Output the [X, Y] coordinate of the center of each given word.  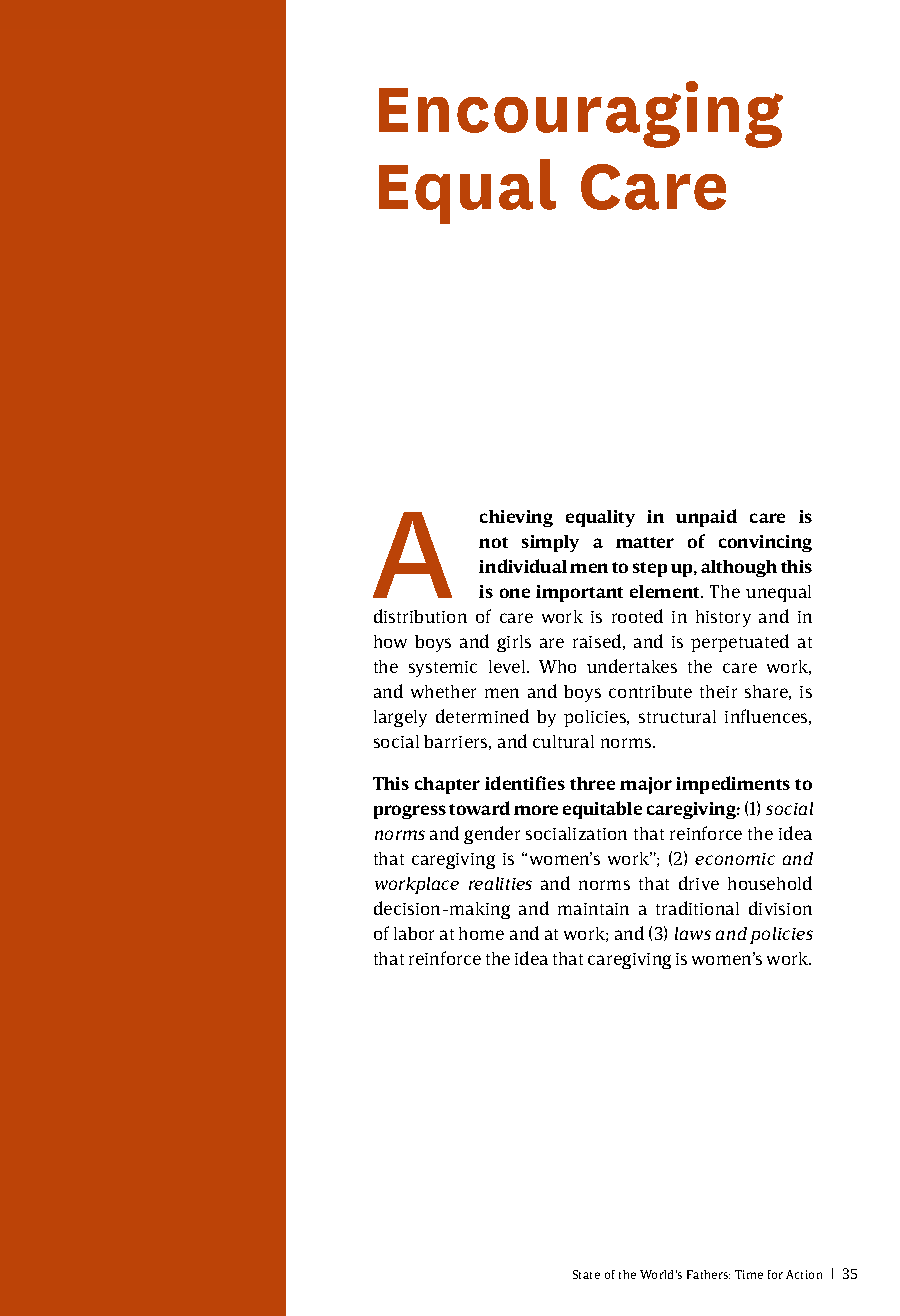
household [770, 883]
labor [414, 933]
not [493, 542]
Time [749, 1274]
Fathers [708, 1274]
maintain [593, 909]
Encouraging [581, 114]
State [586, 1274]
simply [550, 543]
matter [645, 542]
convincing [765, 543]
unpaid [706, 518]
